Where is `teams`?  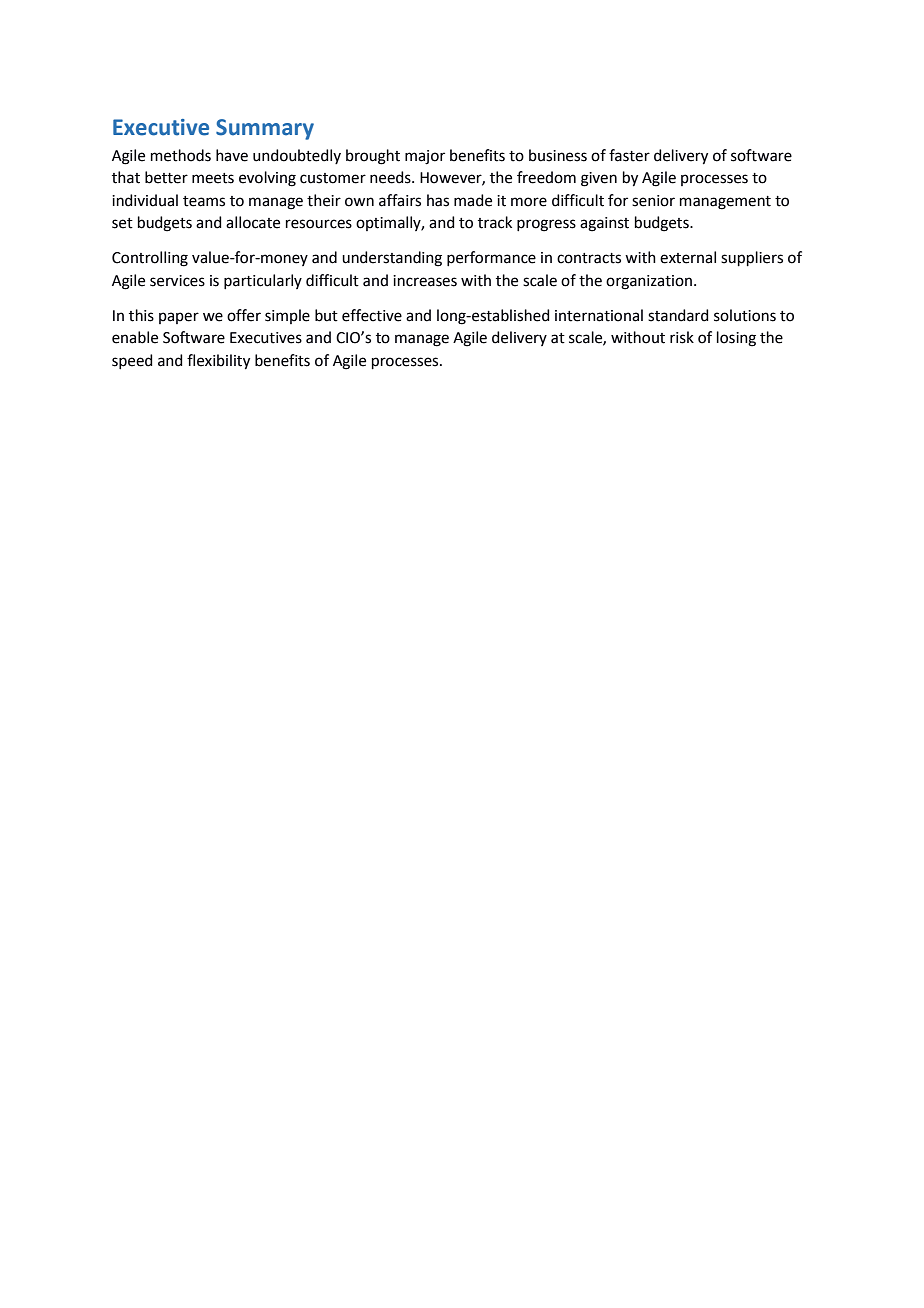 teams is located at coordinates (204, 201).
